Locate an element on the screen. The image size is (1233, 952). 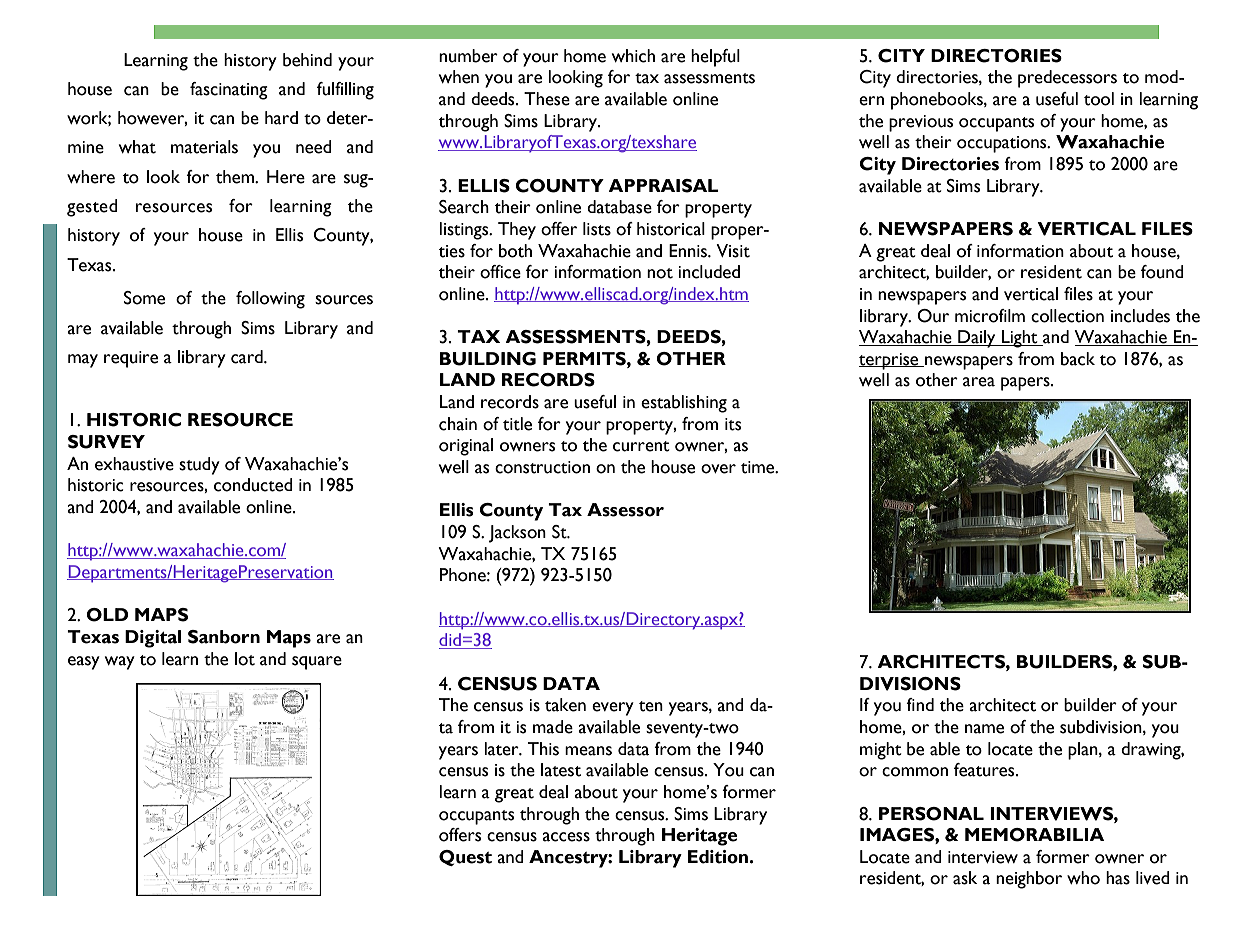
BUILDING is located at coordinates (488, 359).
